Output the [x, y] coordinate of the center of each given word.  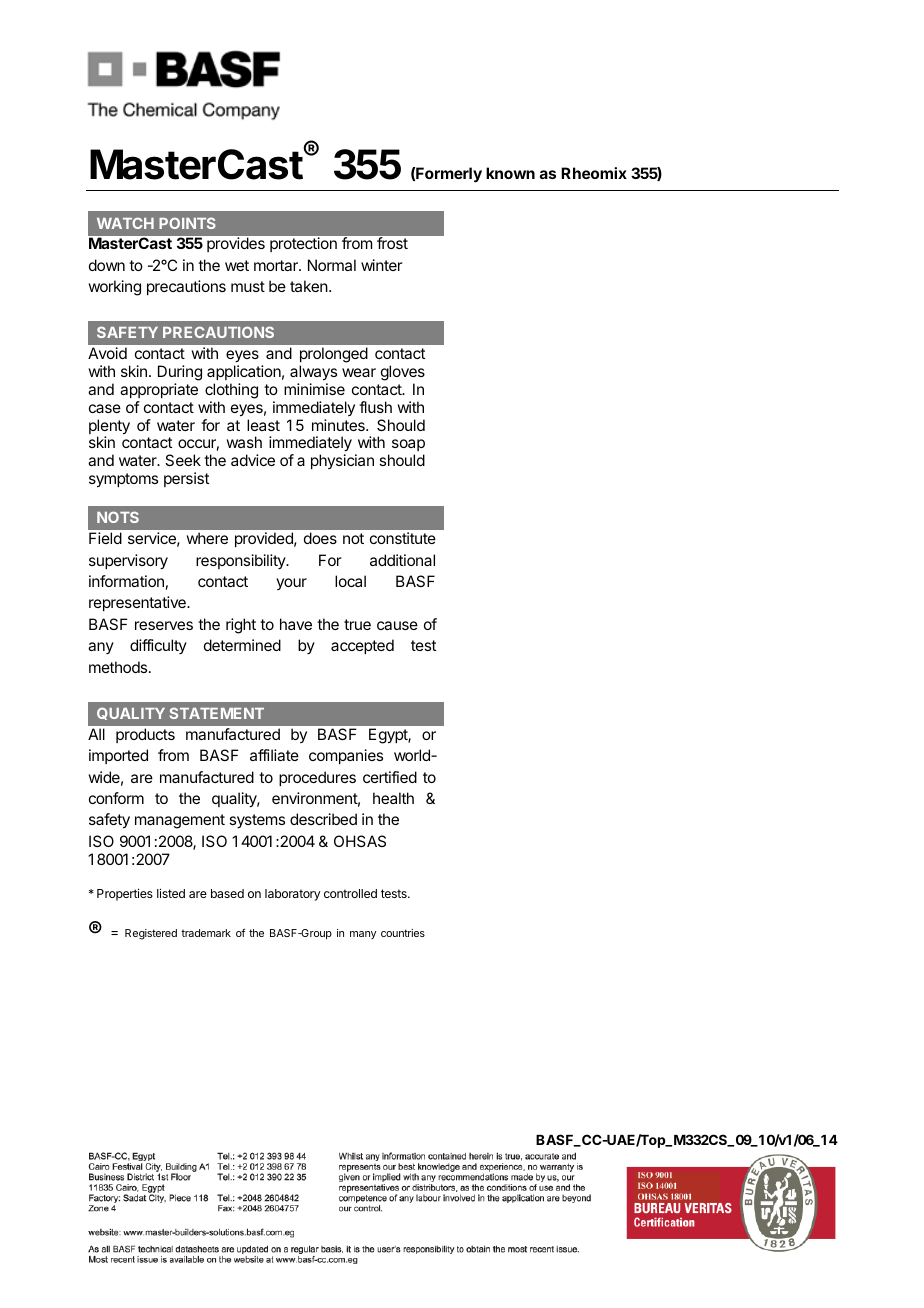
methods [119, 667]
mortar [277, 265]
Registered [151, 934]
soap [408, 447]
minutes [339, 425]
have [296, 624]
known [510, 173]
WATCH [125, 223]
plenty [109, 428]
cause [397, 625]
